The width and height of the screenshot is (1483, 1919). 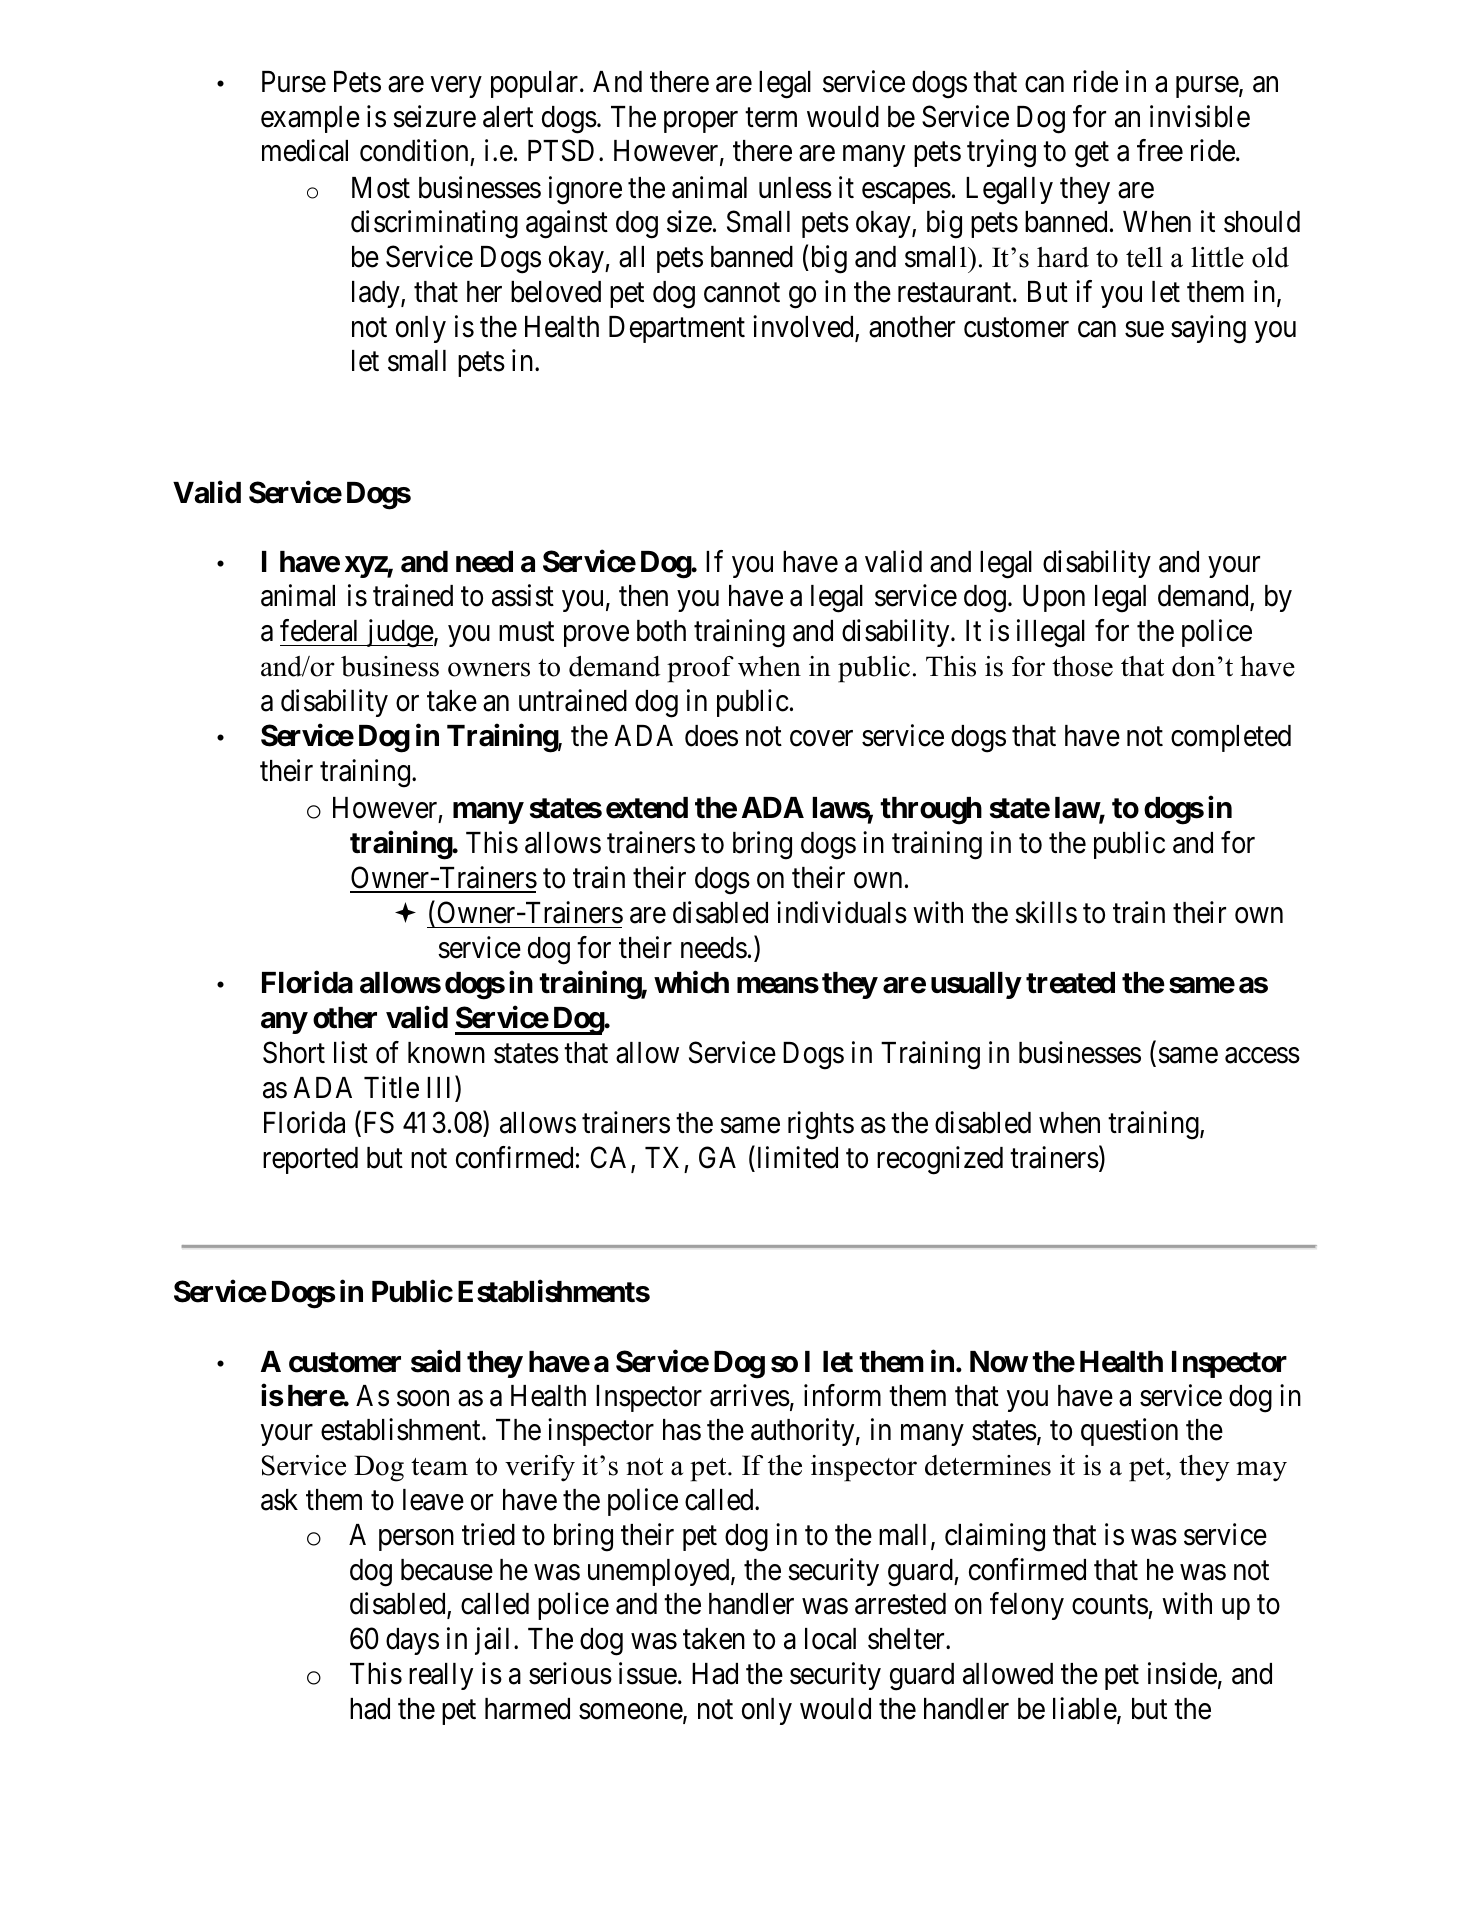 What do you see at coordinates (795, 188) in the screenshot?
I see `unless` at bounding box center [795, 188].
